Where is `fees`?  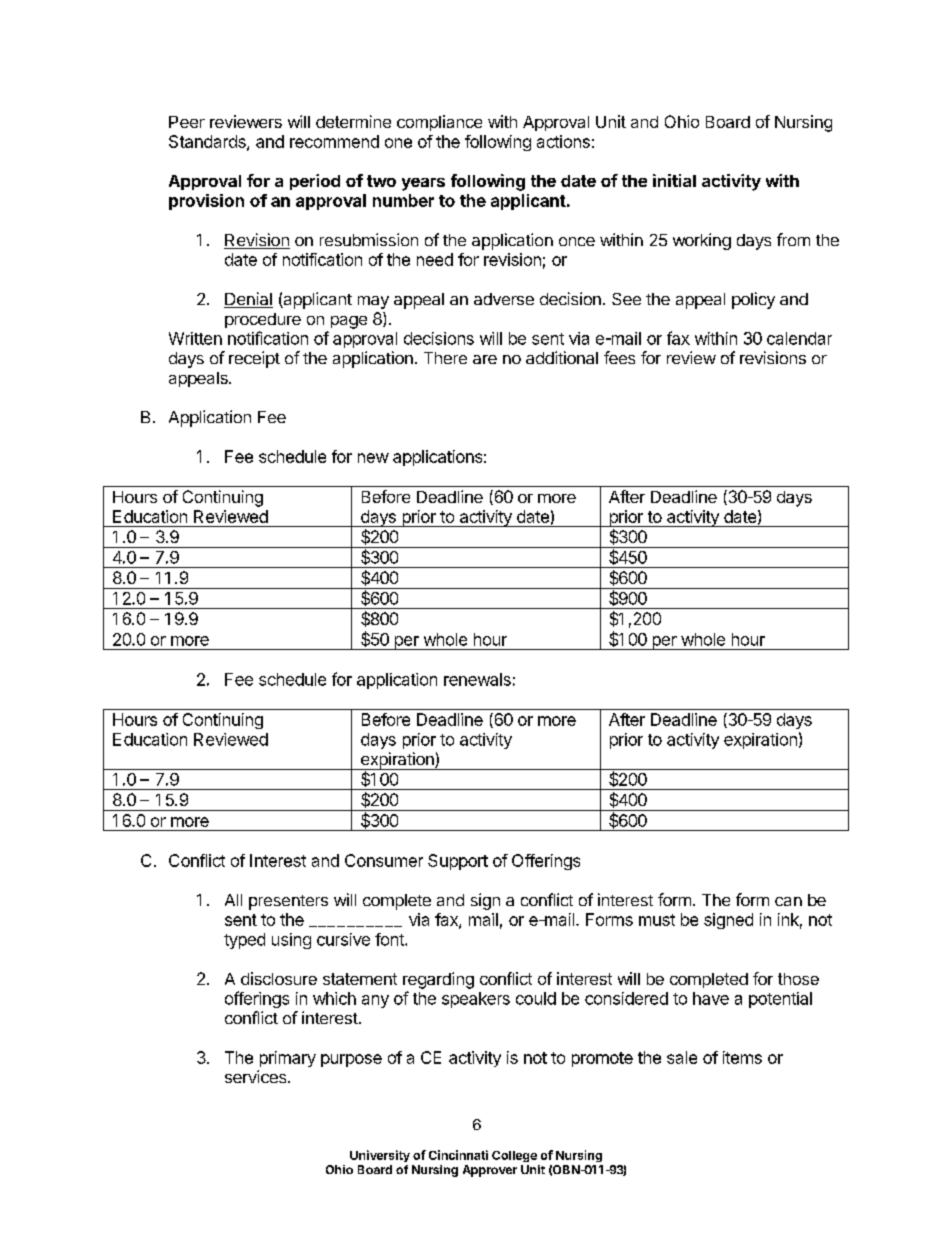 fees is located at coordinates (619, 357).
